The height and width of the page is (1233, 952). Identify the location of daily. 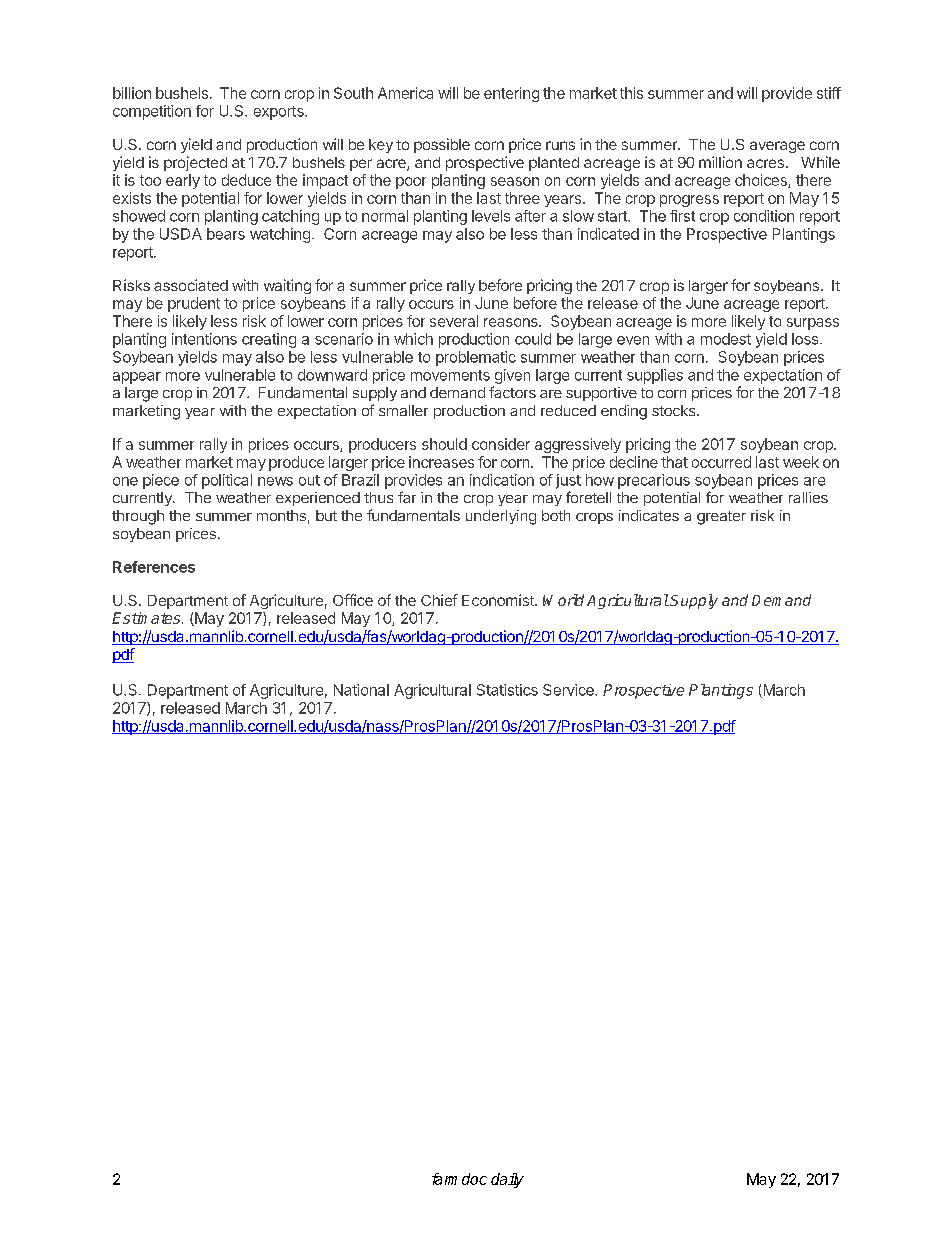
(507, 1180).
